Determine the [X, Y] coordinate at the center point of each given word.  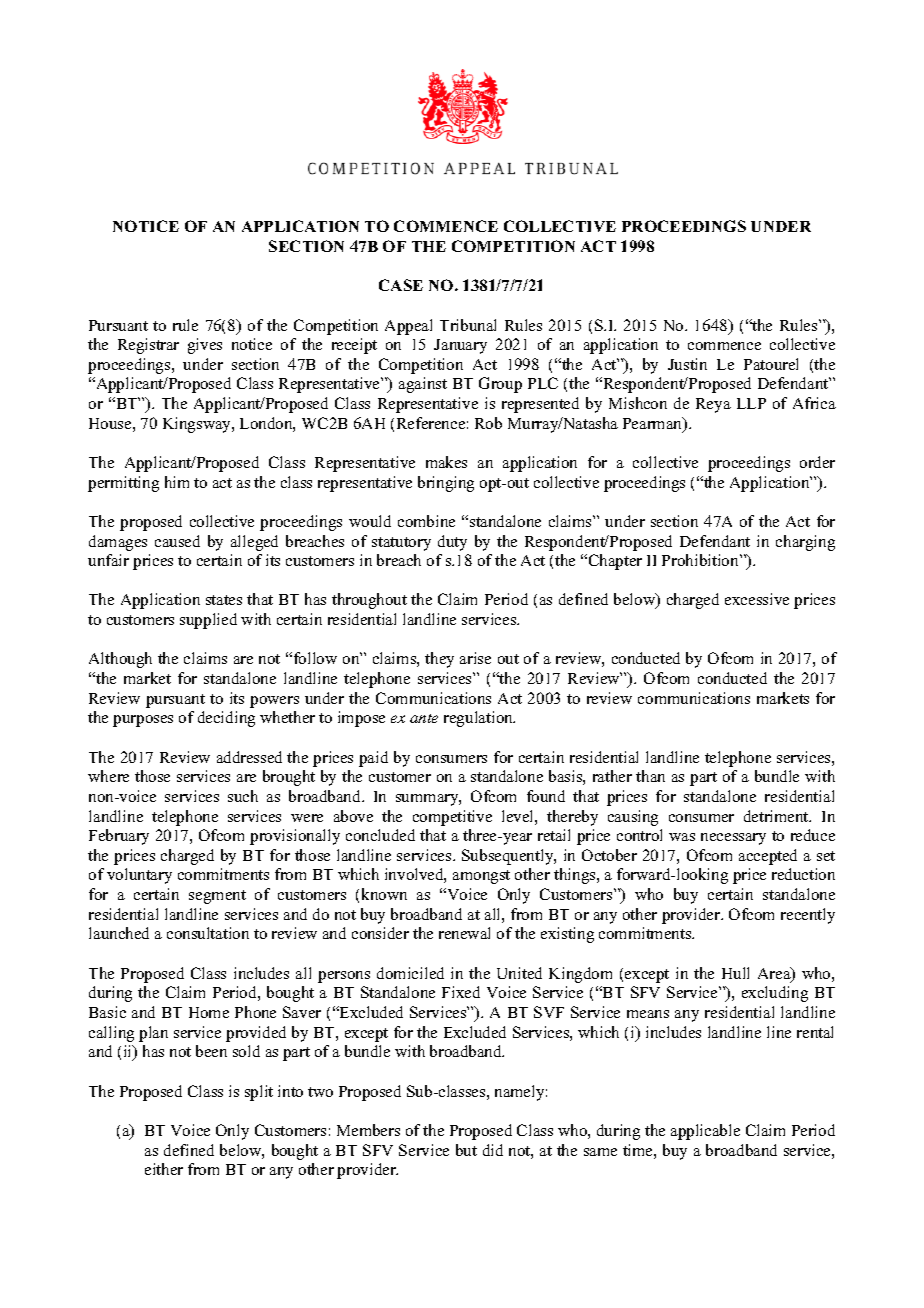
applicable [705, 1132]
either [164, 1169]
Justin [687, 364]
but [466, 1150]
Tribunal [468, 325]
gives [205, 346]
